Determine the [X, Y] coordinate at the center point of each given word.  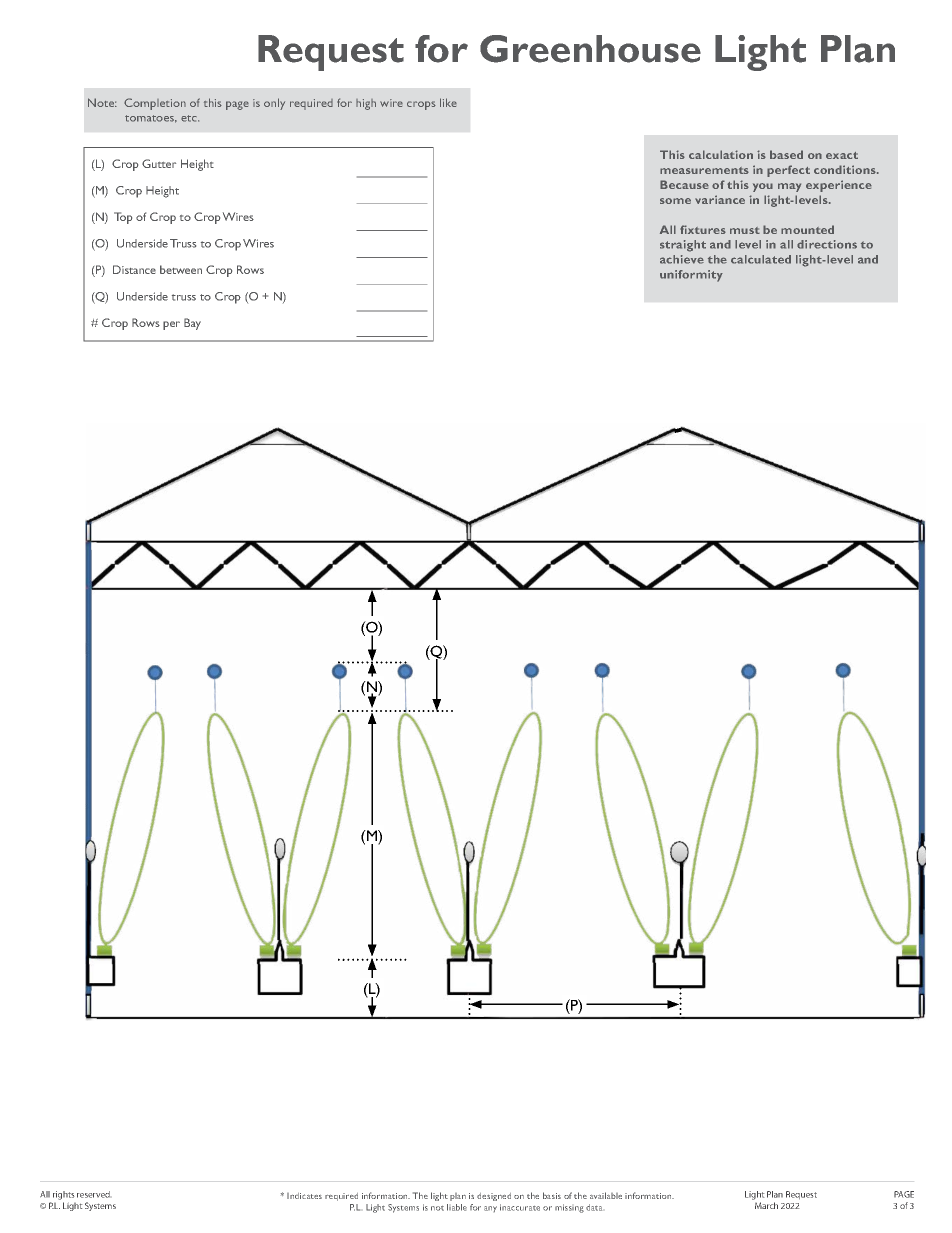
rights [63, 1195]
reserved [93, 1194]
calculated [761, 259]
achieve [682, 259]
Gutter [159, 163]
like [448, 102]
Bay [192, 324]
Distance [134, 269]
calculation [721, 154]
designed [494, 1197]
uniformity [691, 276]
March [766, 1205]
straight [683, 246]
